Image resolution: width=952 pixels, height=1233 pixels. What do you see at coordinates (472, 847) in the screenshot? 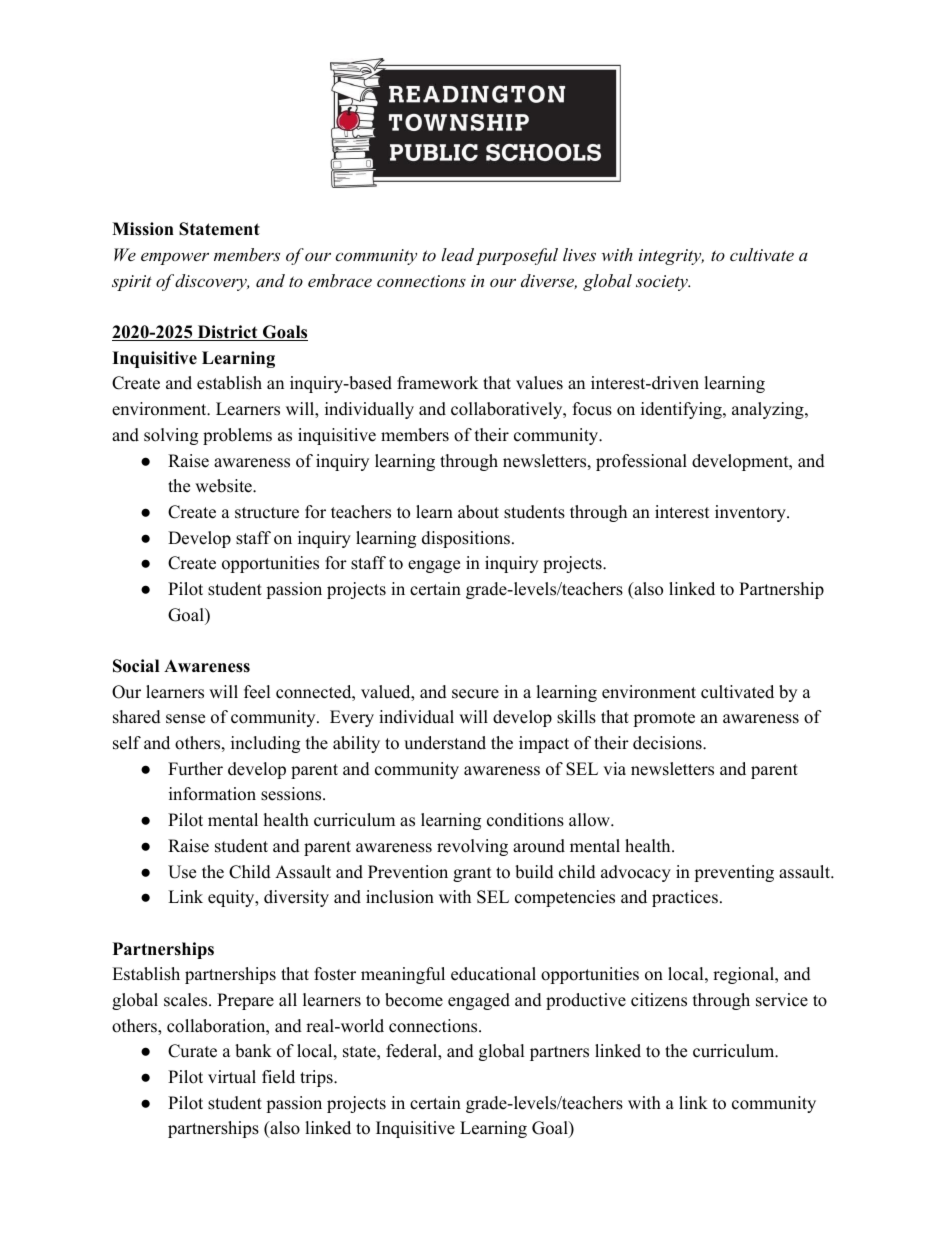
I see `revolving` at bounding box center [472, 847].
